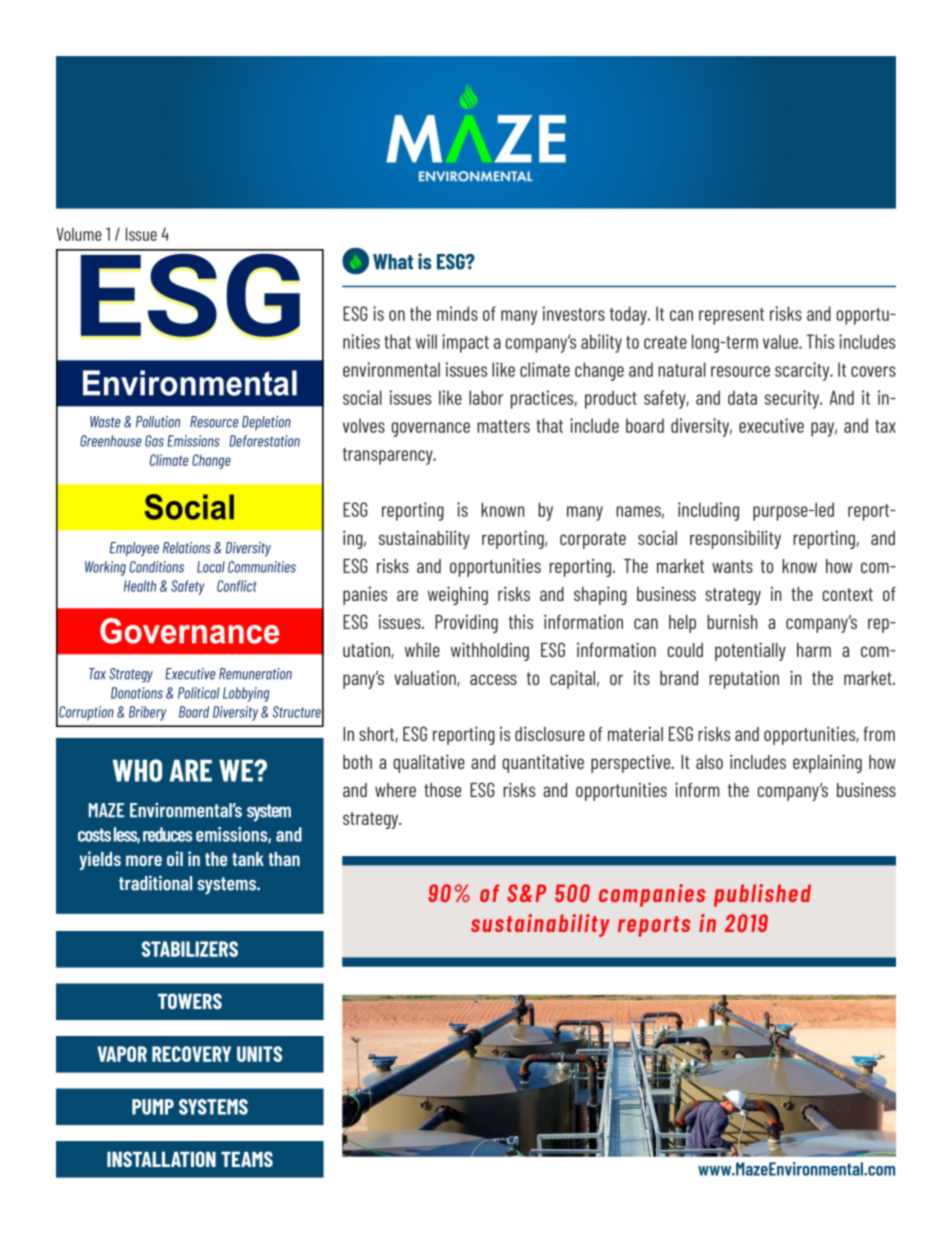 The height and width of the screenshot is (1233, 952). I want to click on published, so click(762, 895).
